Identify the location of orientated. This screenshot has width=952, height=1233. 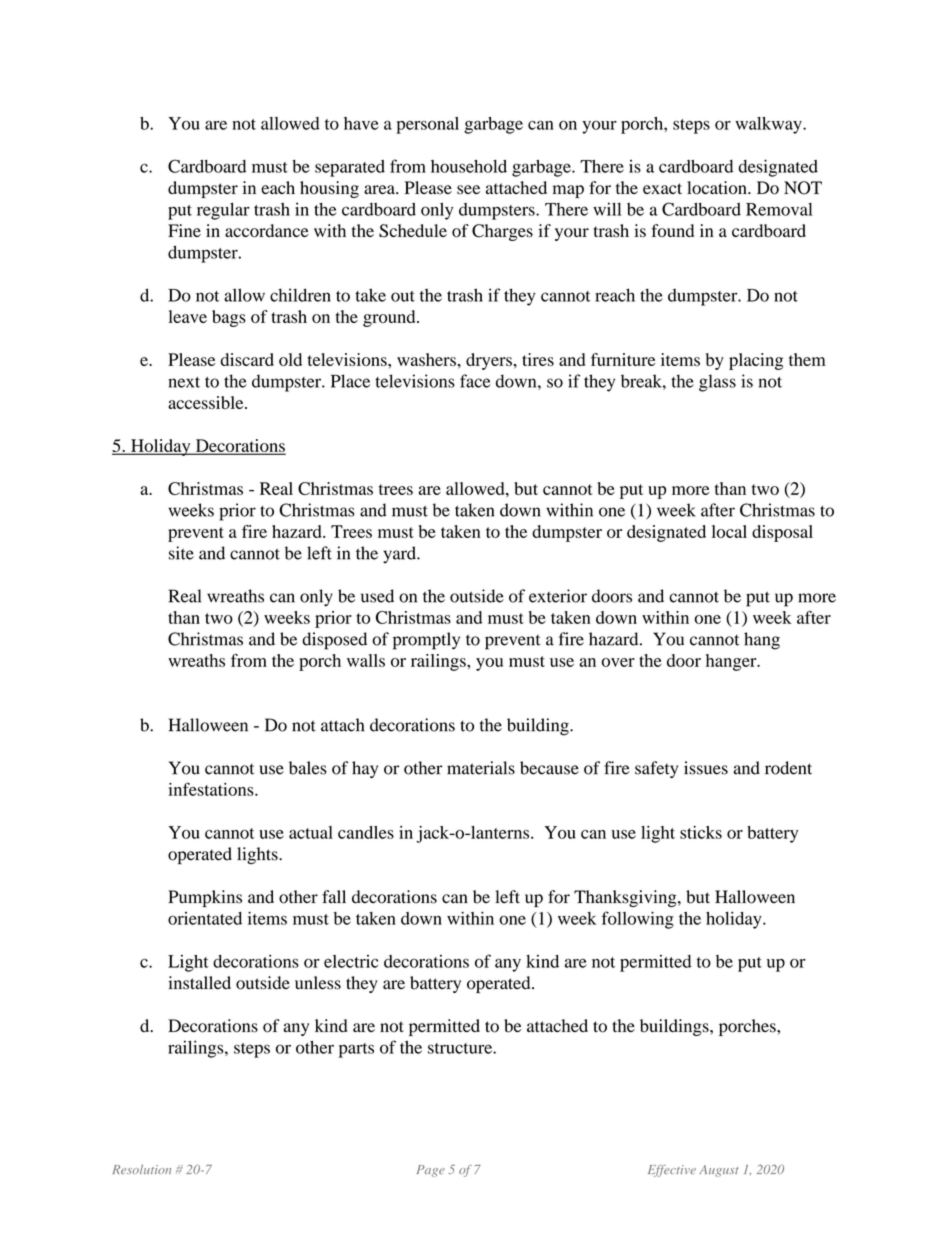
(205, 918).
